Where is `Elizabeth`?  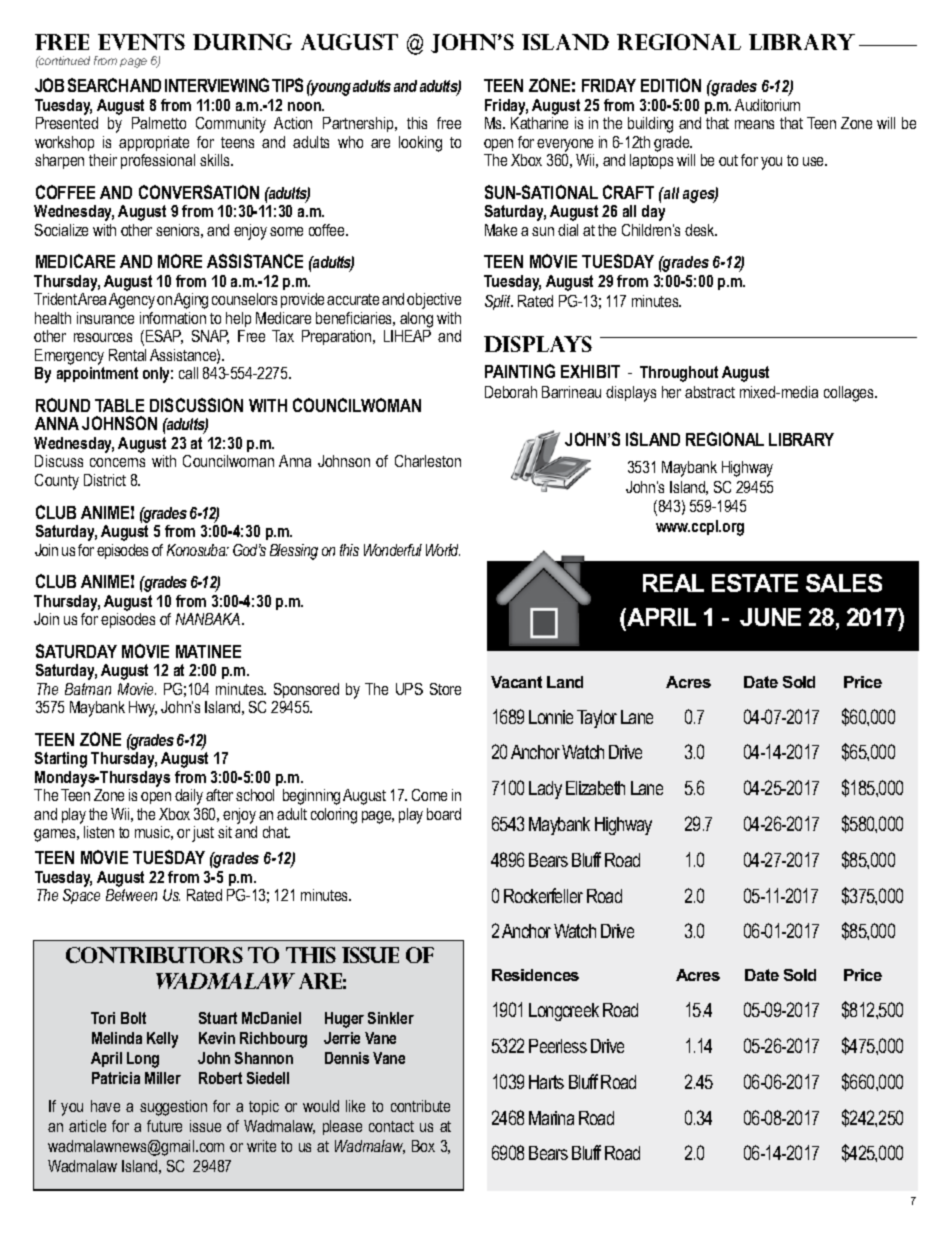 Elizabeth is located at coordinates (595, 788).
